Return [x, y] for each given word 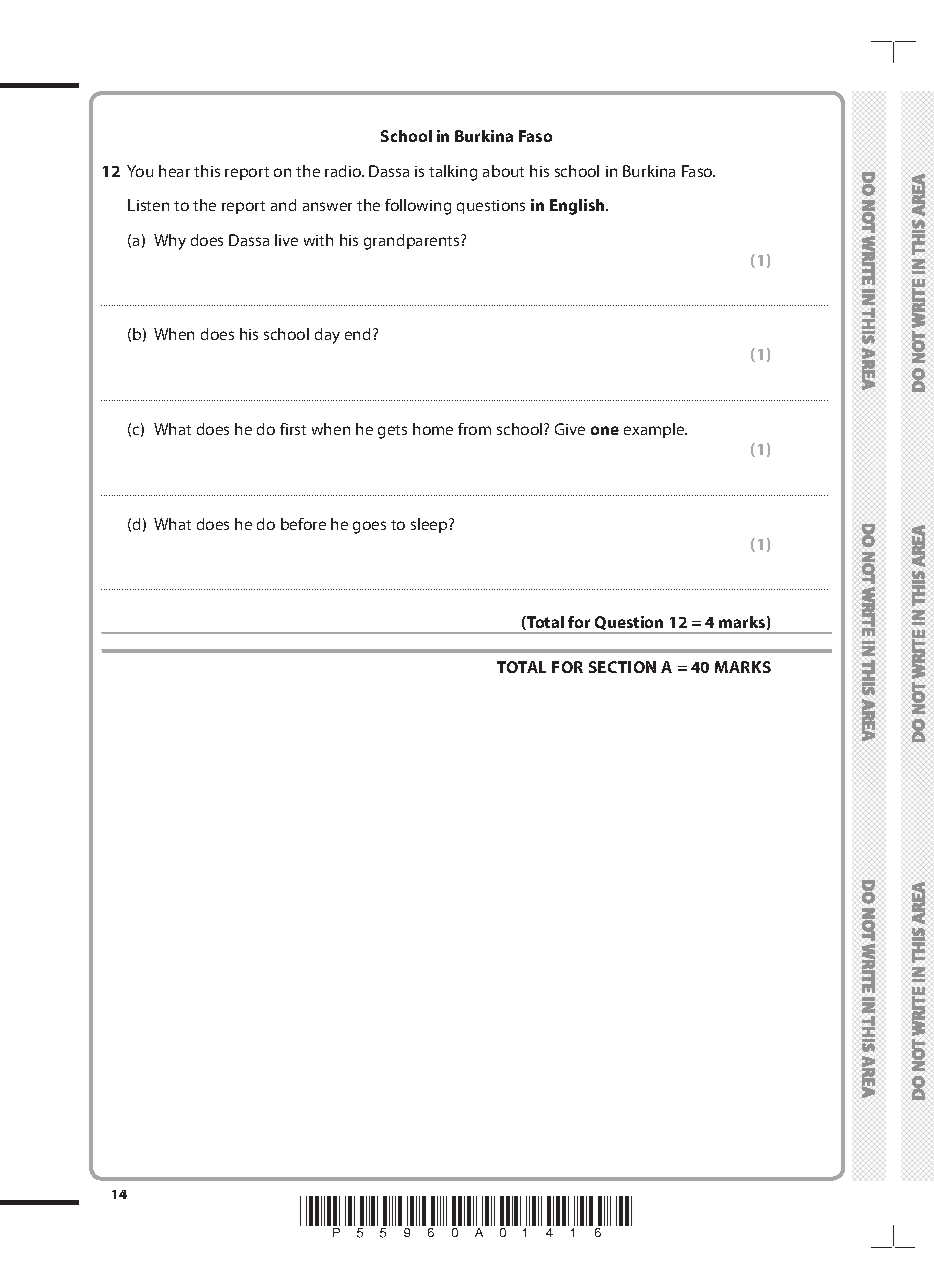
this [207, 171]
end [357, 334]
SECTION [622, 667]
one [605, 430]
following [418, 207]
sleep [430, 525]
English [578, 207]
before [303, 524]
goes [369, 527]
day [327, 336]
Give [570, 429]
